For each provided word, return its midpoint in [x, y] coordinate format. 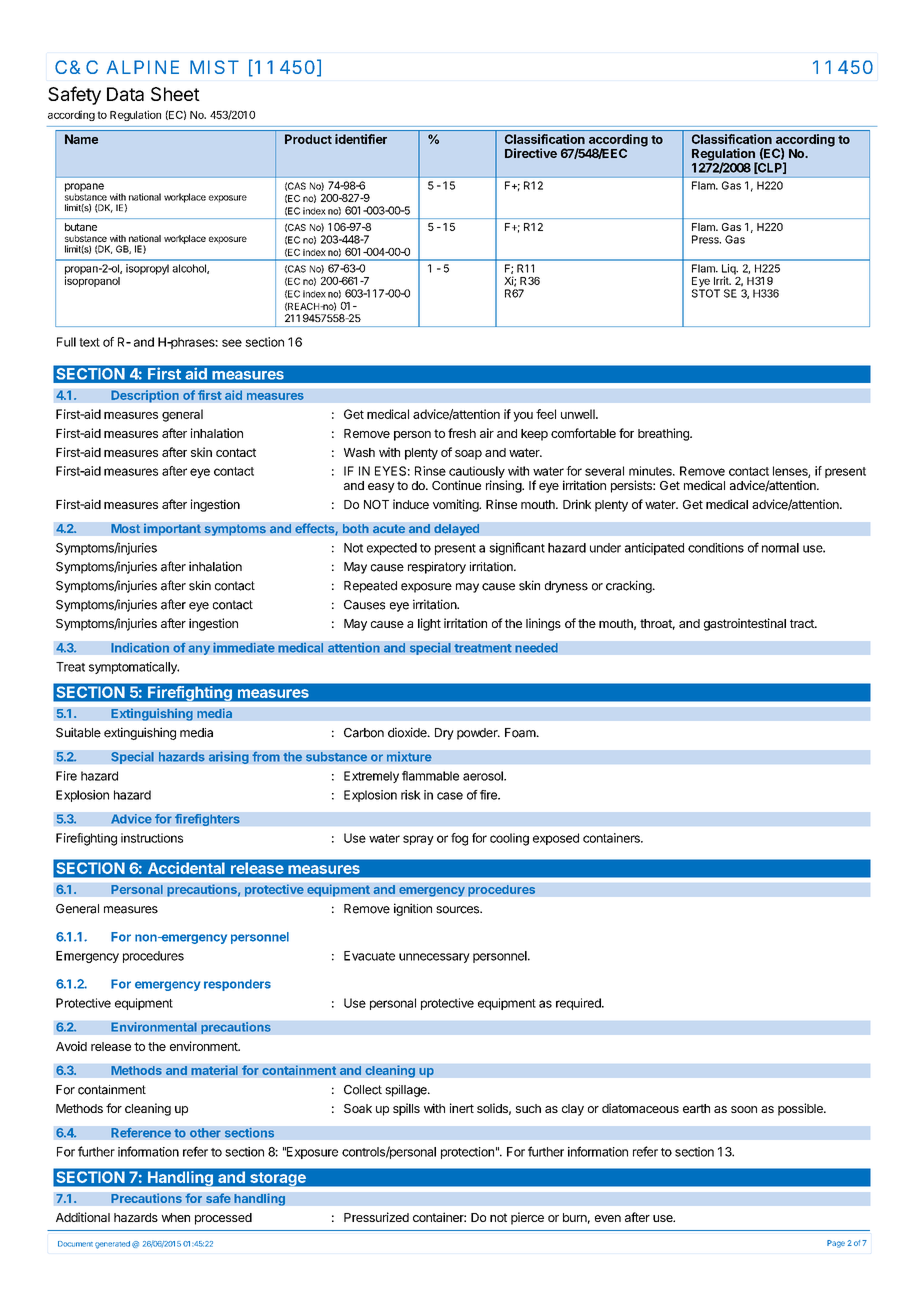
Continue [456, 485]
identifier [361, 139]
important [172, 529]
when [175, 1217]
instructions [152, 838]
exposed [556, 839]
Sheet [175, 94]
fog [459, 839]
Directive [531, 153]
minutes [651, 471]
